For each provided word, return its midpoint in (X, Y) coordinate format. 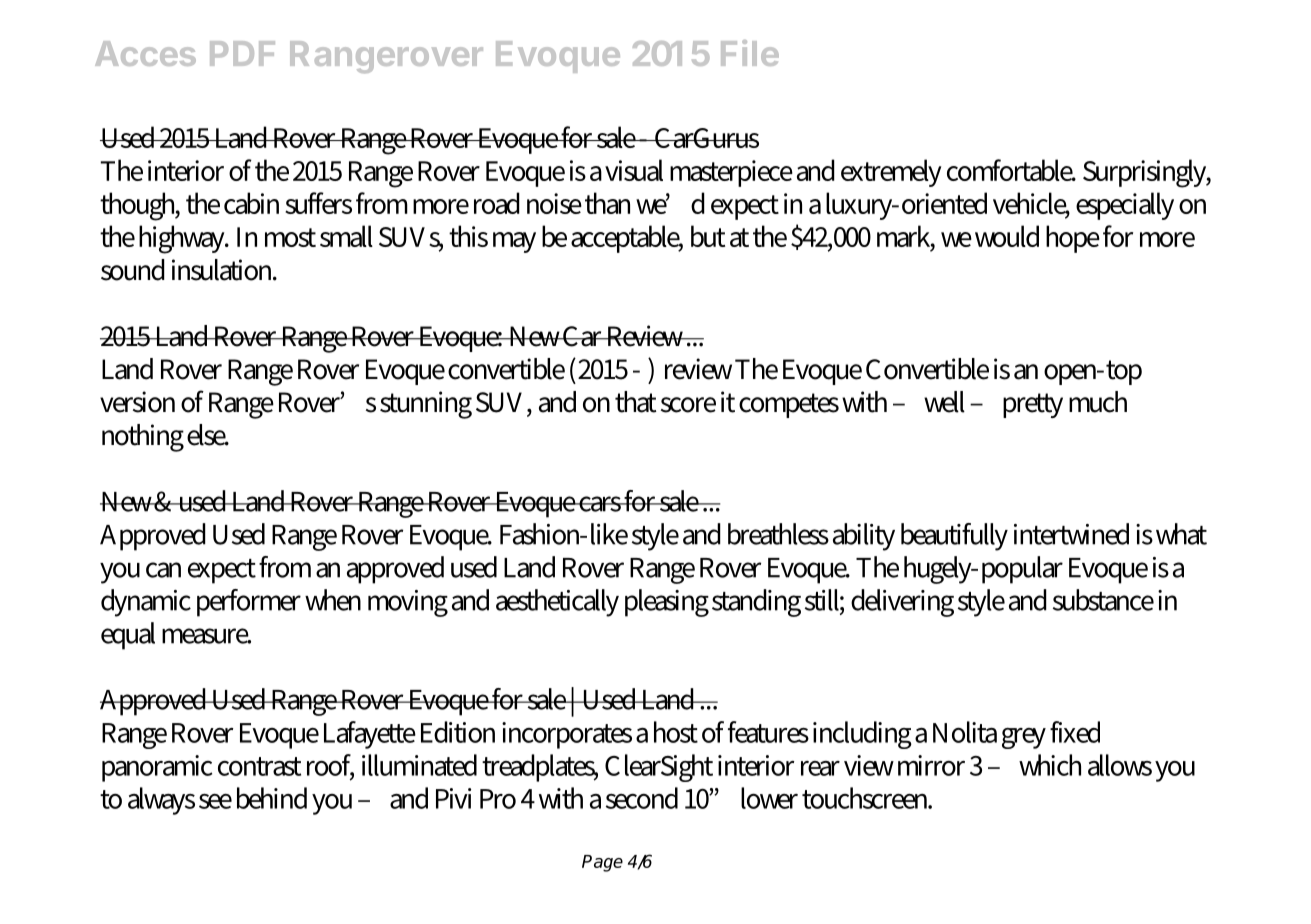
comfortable (1011, 170)
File (750, 53)
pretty (1033, 405)
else (207, 435)
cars (600, 504)
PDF (242, 53)
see (215, 801)
